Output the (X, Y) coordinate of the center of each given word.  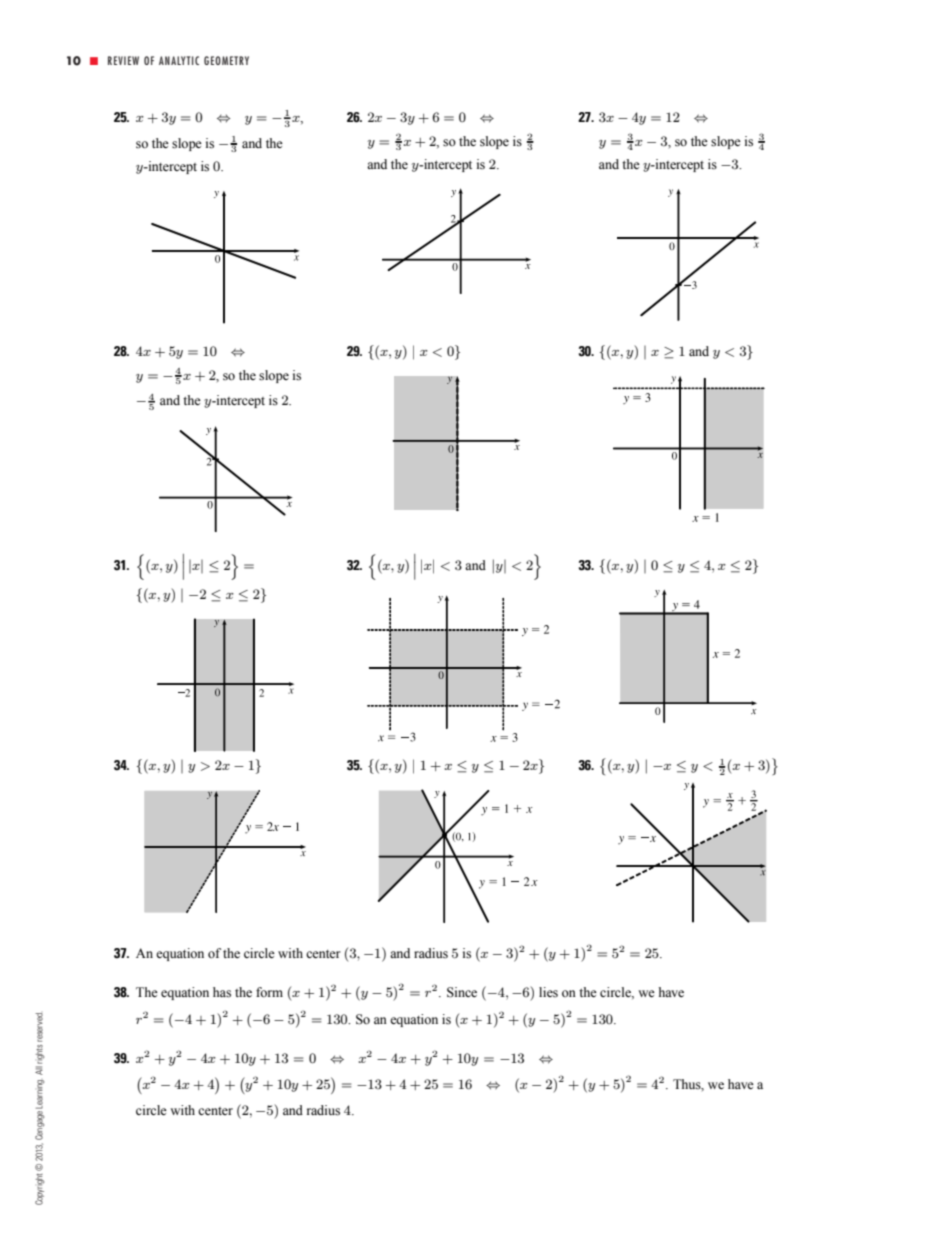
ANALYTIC (179, 60)
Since (462, 992)
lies (548, 992)
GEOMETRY (226, 60)
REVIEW (123, 60)
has (222, 992)
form (269, 992)
